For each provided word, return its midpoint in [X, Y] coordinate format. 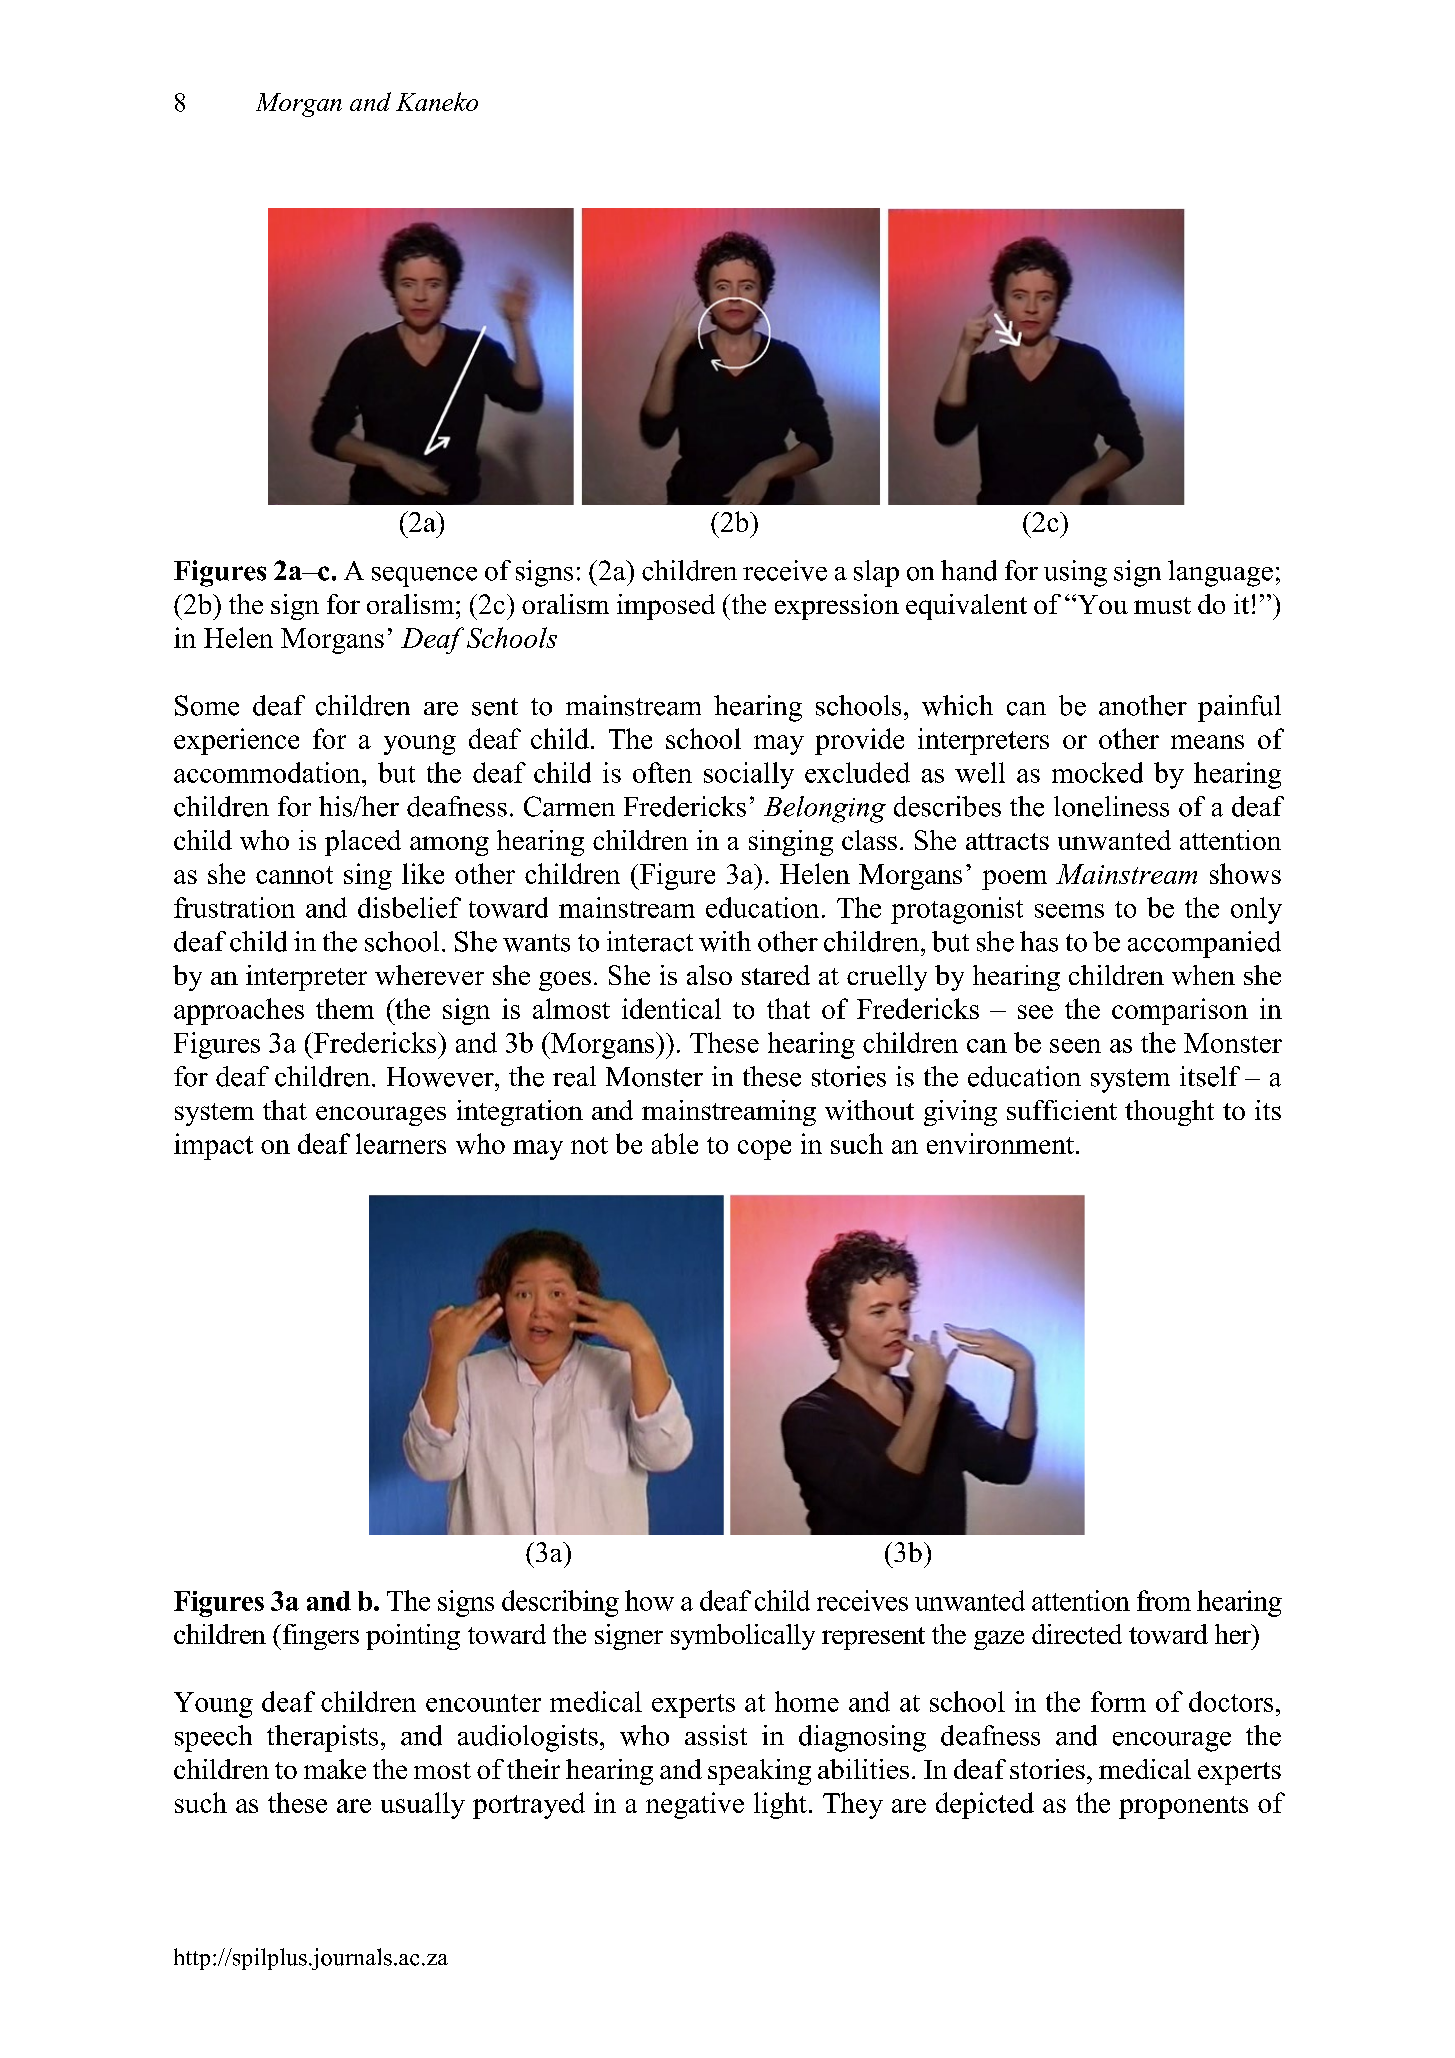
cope [764, 1150]
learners [401, 1143]
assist [716, 1735]
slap [876, 573]
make [335, 1769]
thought [1169, 1113]
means [1207, 742]
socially [749, 775]
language [1220, 573]
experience [236, 741]
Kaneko [437, 101]
